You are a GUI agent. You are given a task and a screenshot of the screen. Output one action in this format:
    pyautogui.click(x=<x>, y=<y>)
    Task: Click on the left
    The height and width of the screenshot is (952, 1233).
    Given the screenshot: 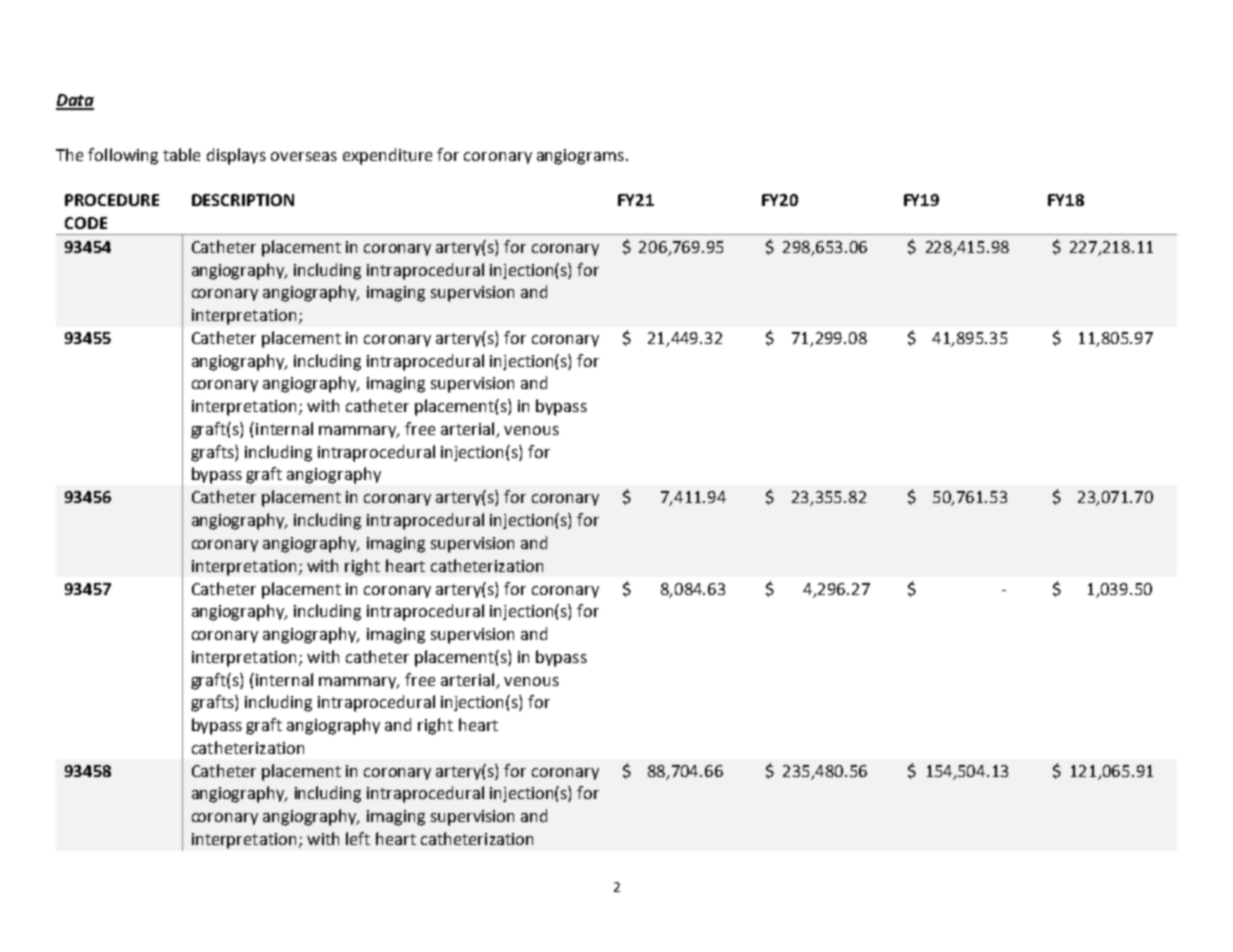 What is the action you would take?
    pyautogui.click(x=358, y=838)
